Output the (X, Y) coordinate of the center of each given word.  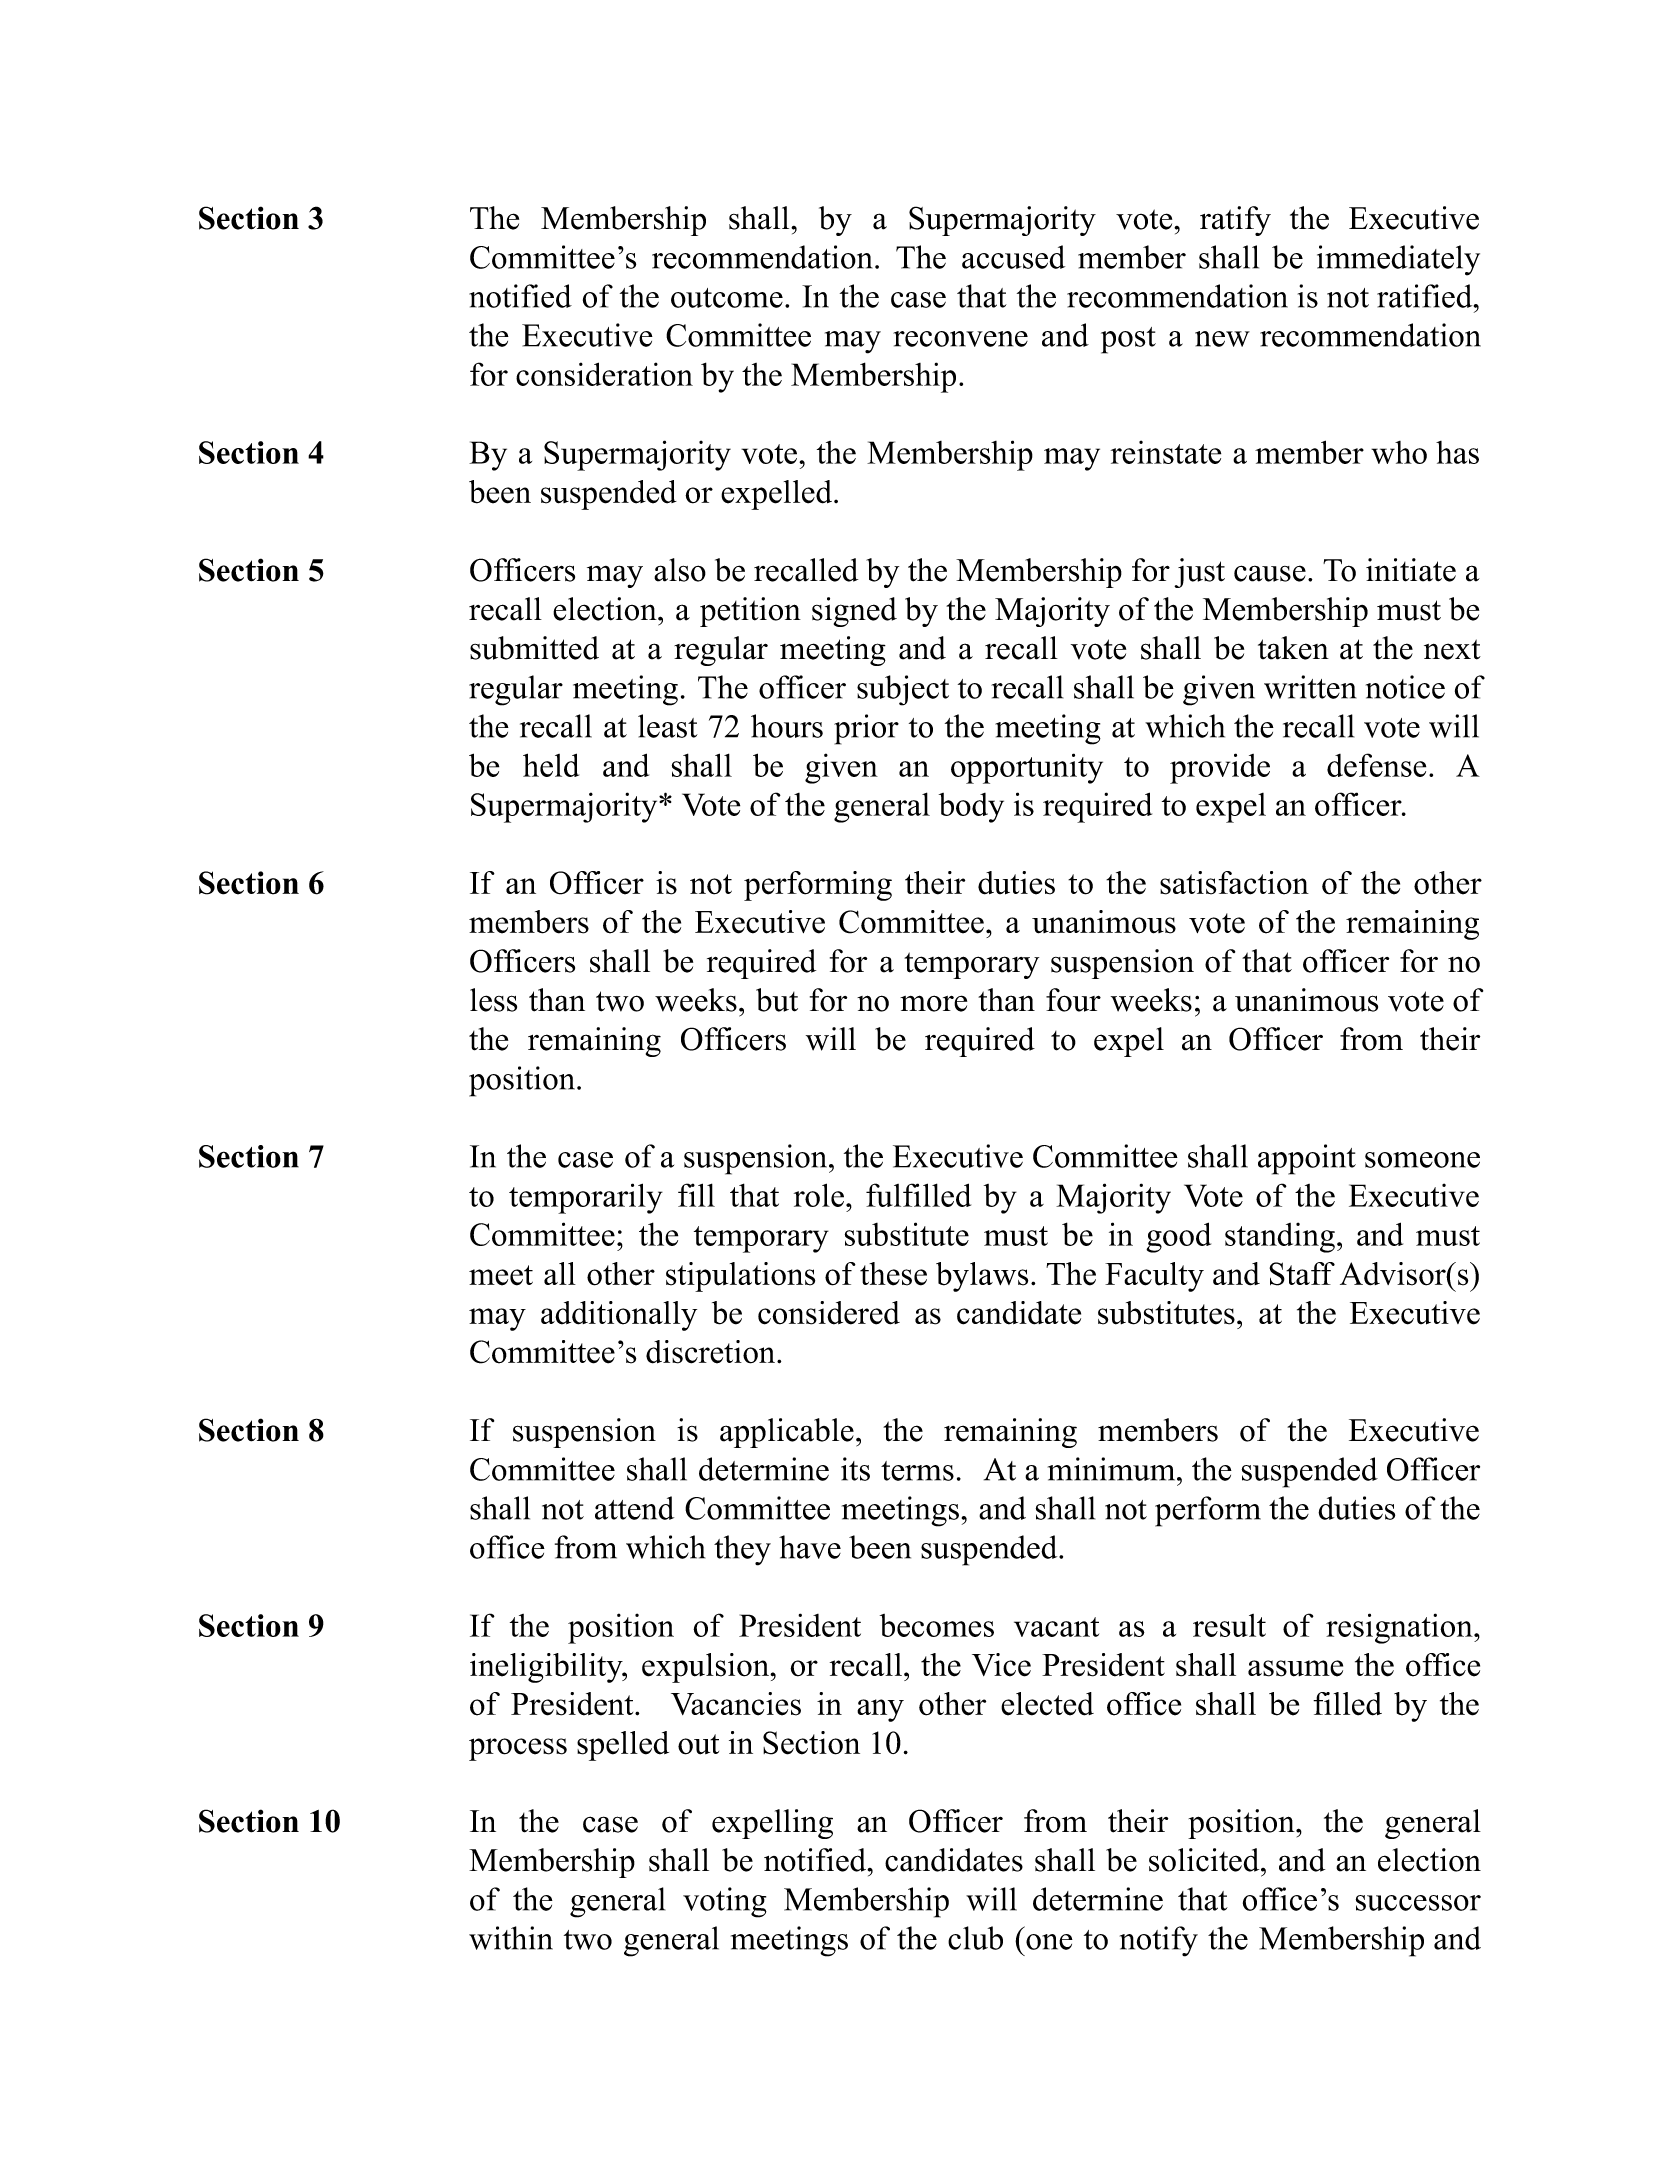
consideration (604, 374)
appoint (1307, 1159)
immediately (1398, 260)
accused (1013, 257)
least (668, 726)
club (975, 1938)
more (933, 1003)
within (511, 1938)
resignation (1400, 1628)
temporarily (586, 1198)
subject (903, 690)
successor (1418, 1903)
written (1310, 687)
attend (634, 1508)
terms (917, 1471)
